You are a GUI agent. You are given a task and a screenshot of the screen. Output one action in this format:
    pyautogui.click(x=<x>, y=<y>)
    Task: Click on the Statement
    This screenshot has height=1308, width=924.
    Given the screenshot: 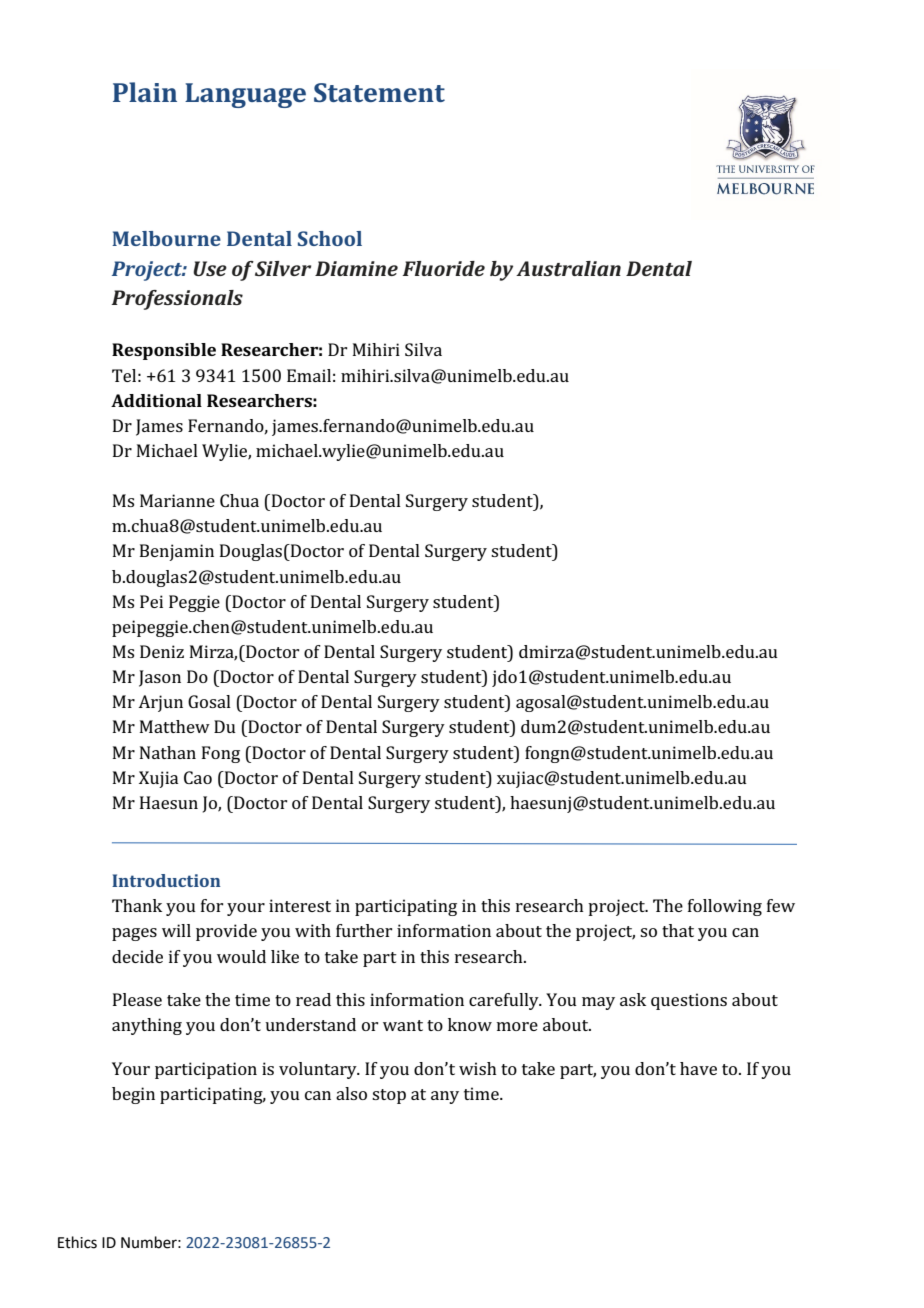 What is the action you would take?
    pyautogui.click(x=379, y=92)
